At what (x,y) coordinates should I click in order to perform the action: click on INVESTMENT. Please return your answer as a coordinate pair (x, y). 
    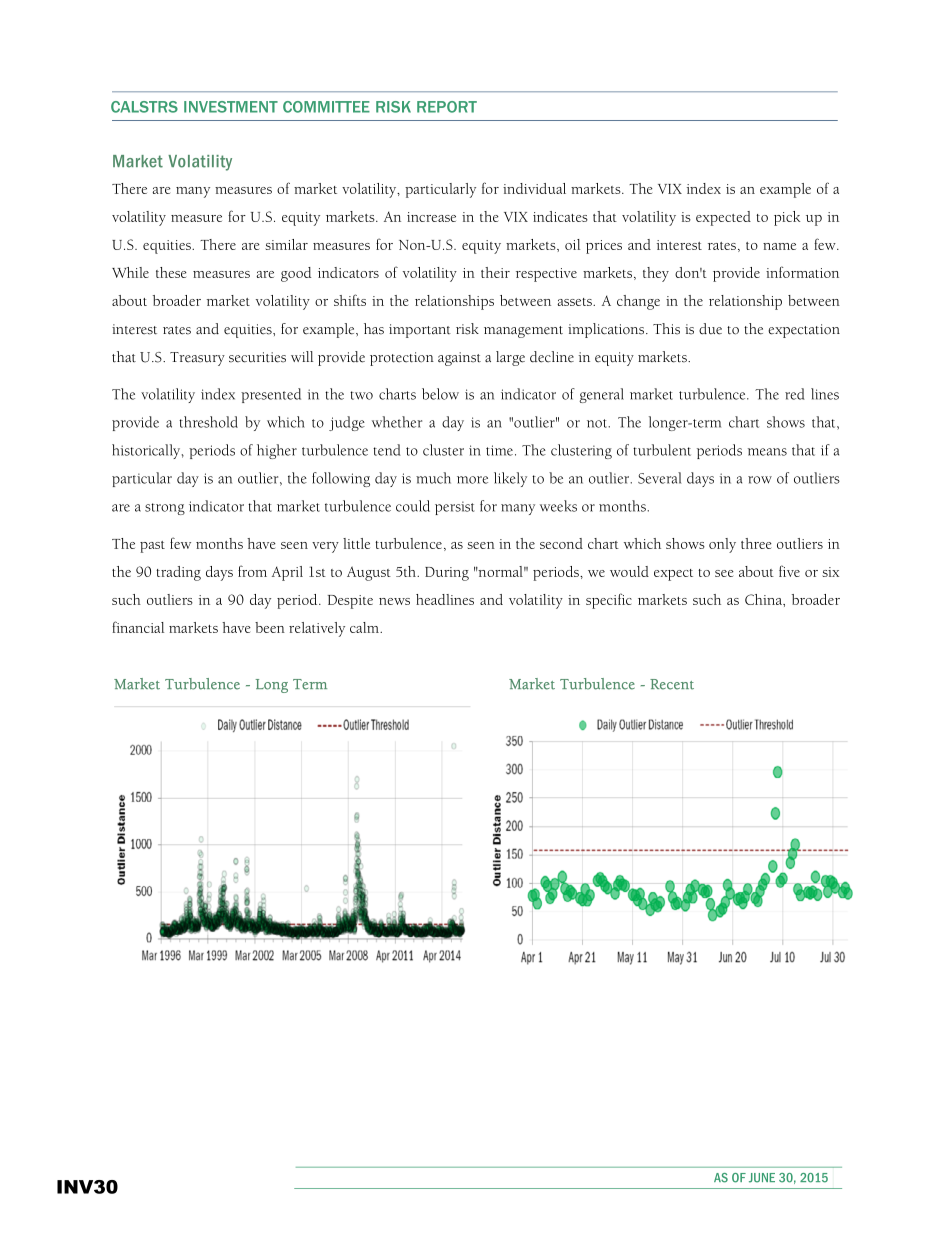
    Looking at the image, I should click on (231, 107).
